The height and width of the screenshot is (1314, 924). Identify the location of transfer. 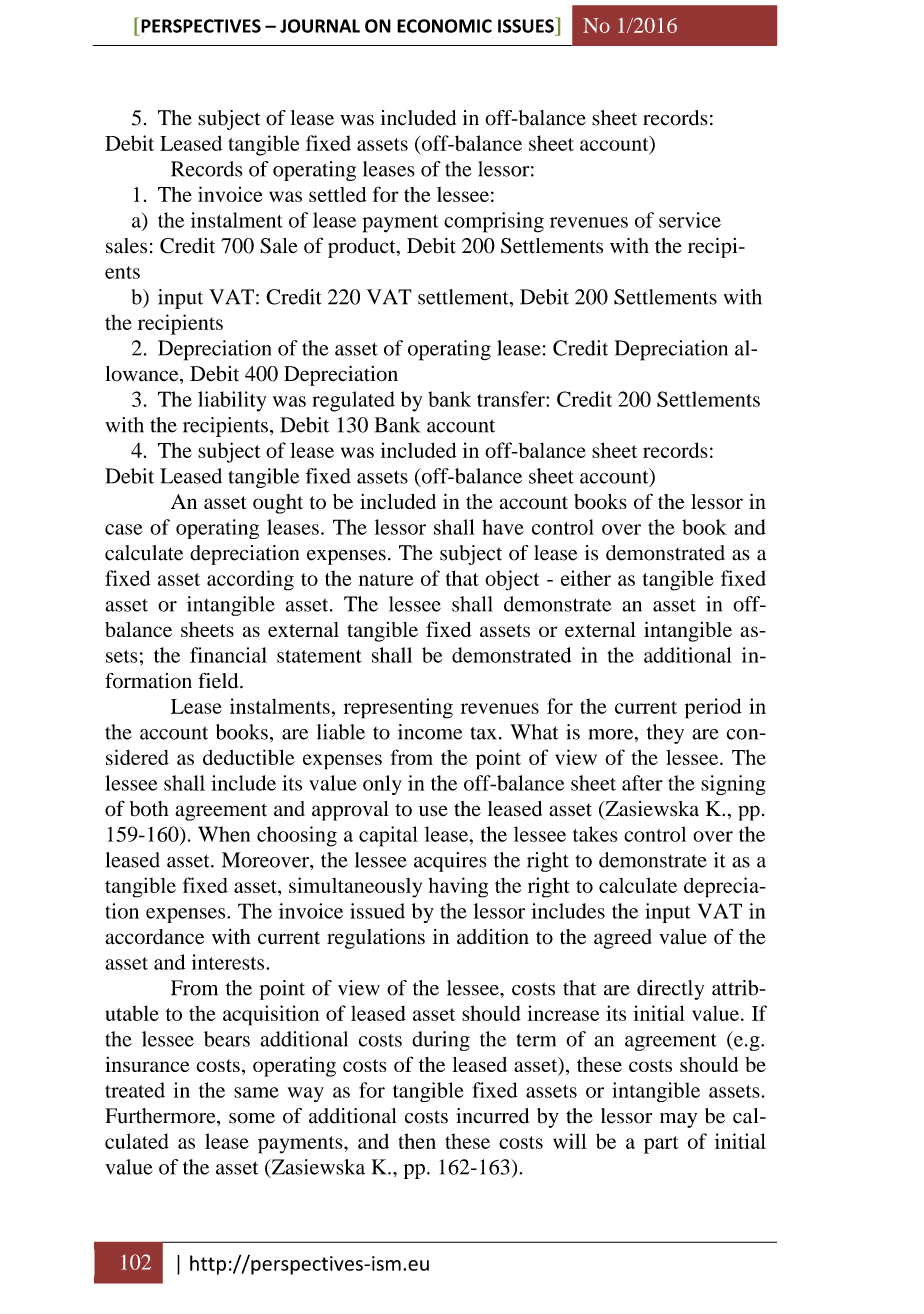
(512, 399).
